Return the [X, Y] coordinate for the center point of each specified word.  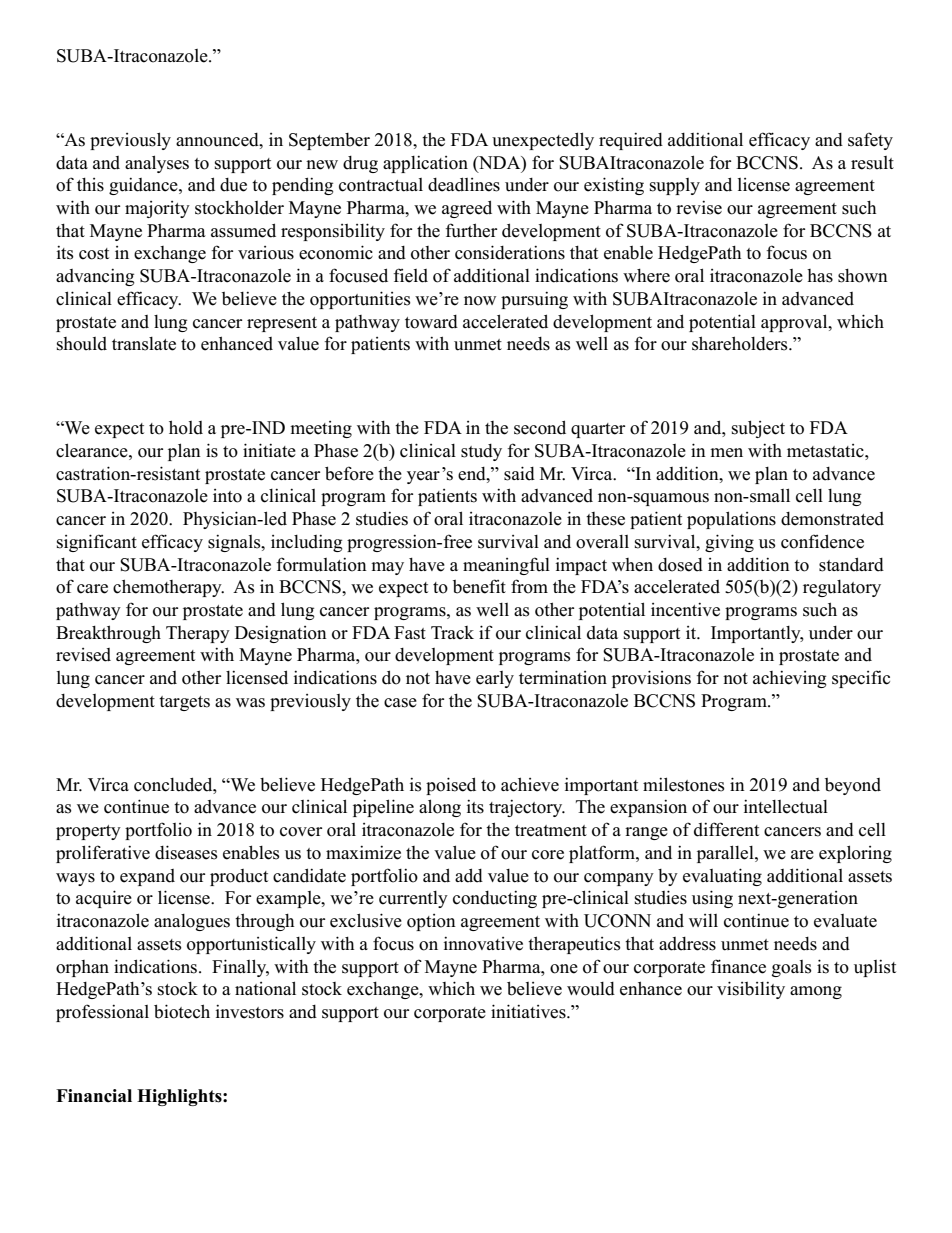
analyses [157, 164]
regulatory [842, 588]
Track [452, 633]
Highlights [180, 1097]
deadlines [464, 184]
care [92, 589]
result [872, 163]
